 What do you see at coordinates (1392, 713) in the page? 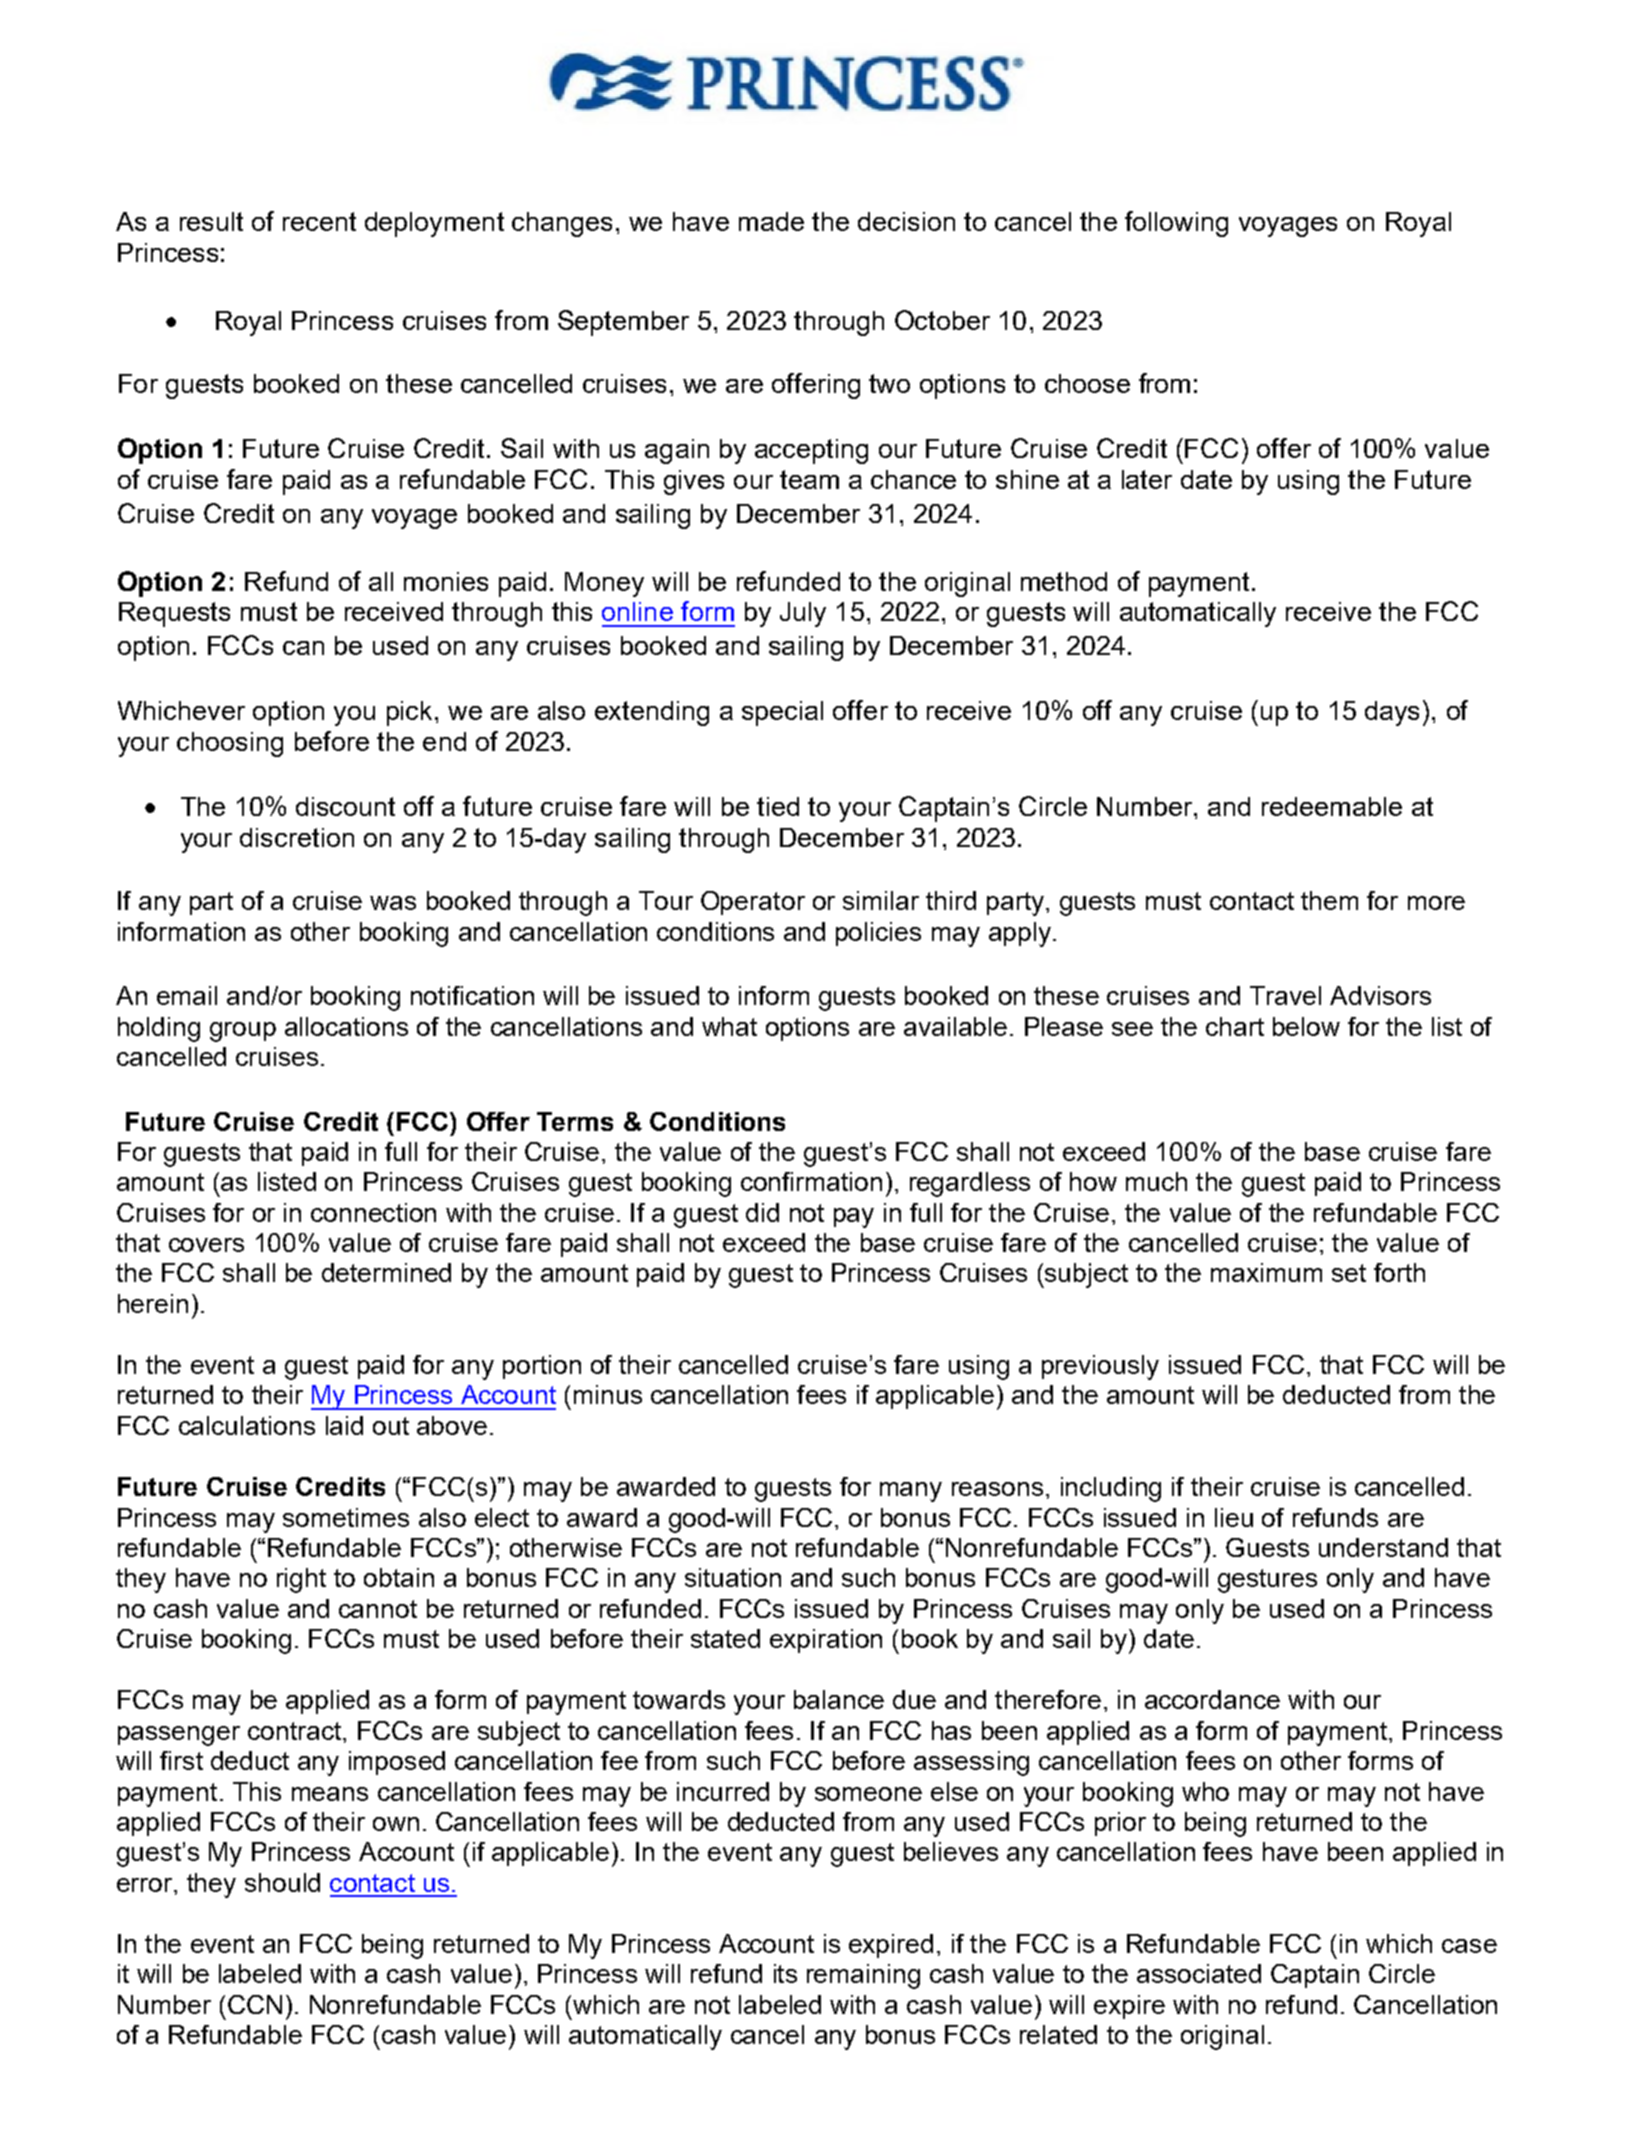
I see `days` at bounding box center [1392, 713].
